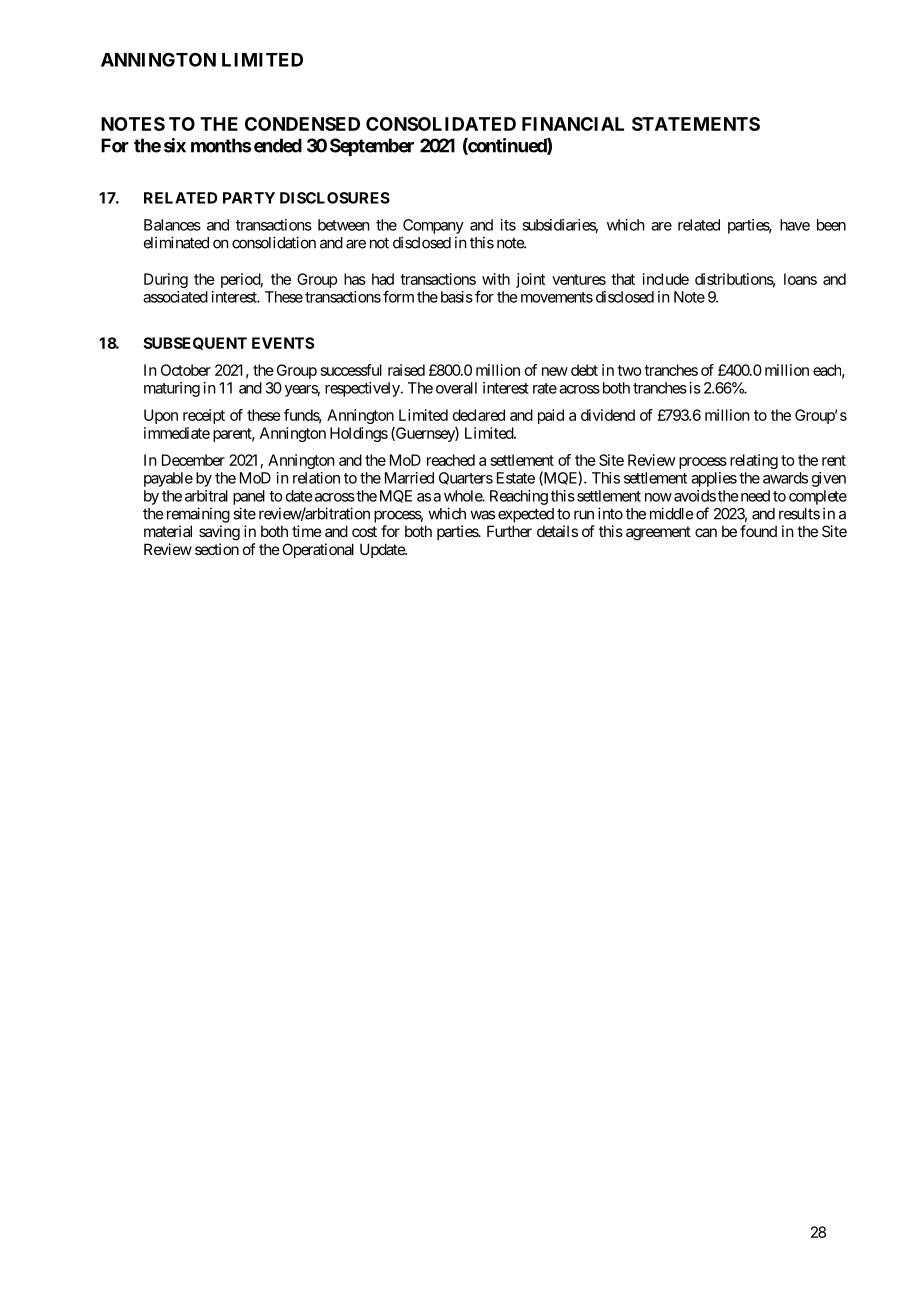 This screenshot has height=1308, width=924. I want to click on STATEMENTS, so click(696, 124).
